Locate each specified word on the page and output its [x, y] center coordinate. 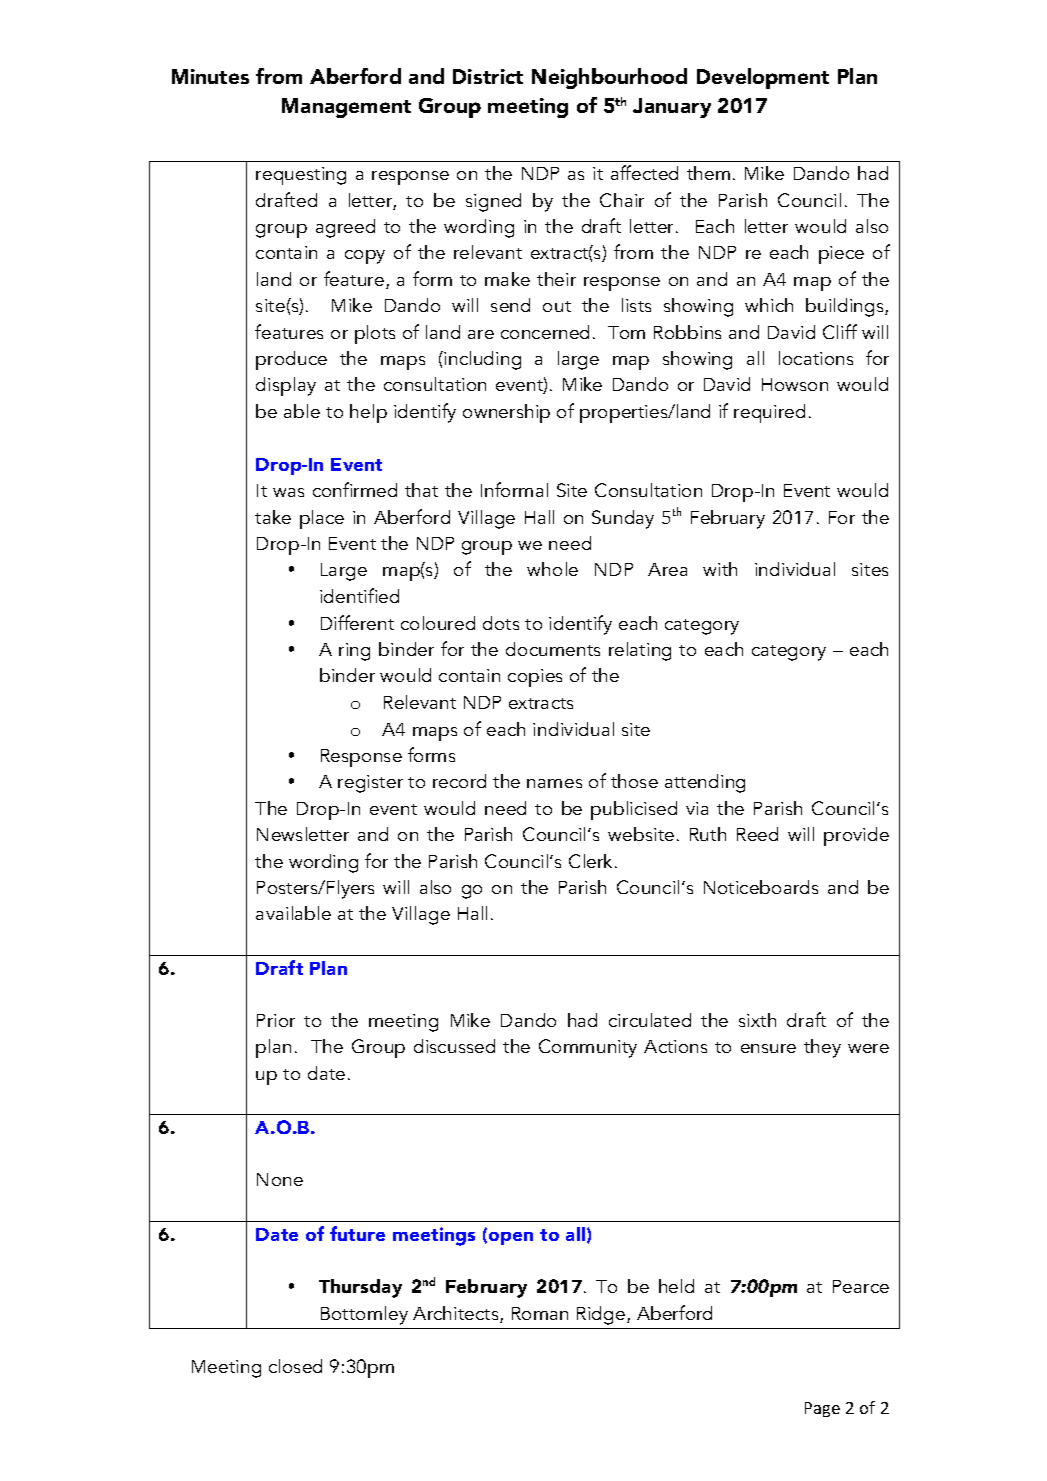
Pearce [861, 1286]
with [720, 569]
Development [763, 78]
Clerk [590, 861]
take [273, 517]
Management [346, 108]
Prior [276, 1020]
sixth [757, 1020]
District [488, 76]
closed [295, 1366]
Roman [540, 1313]
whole [552, 569]
